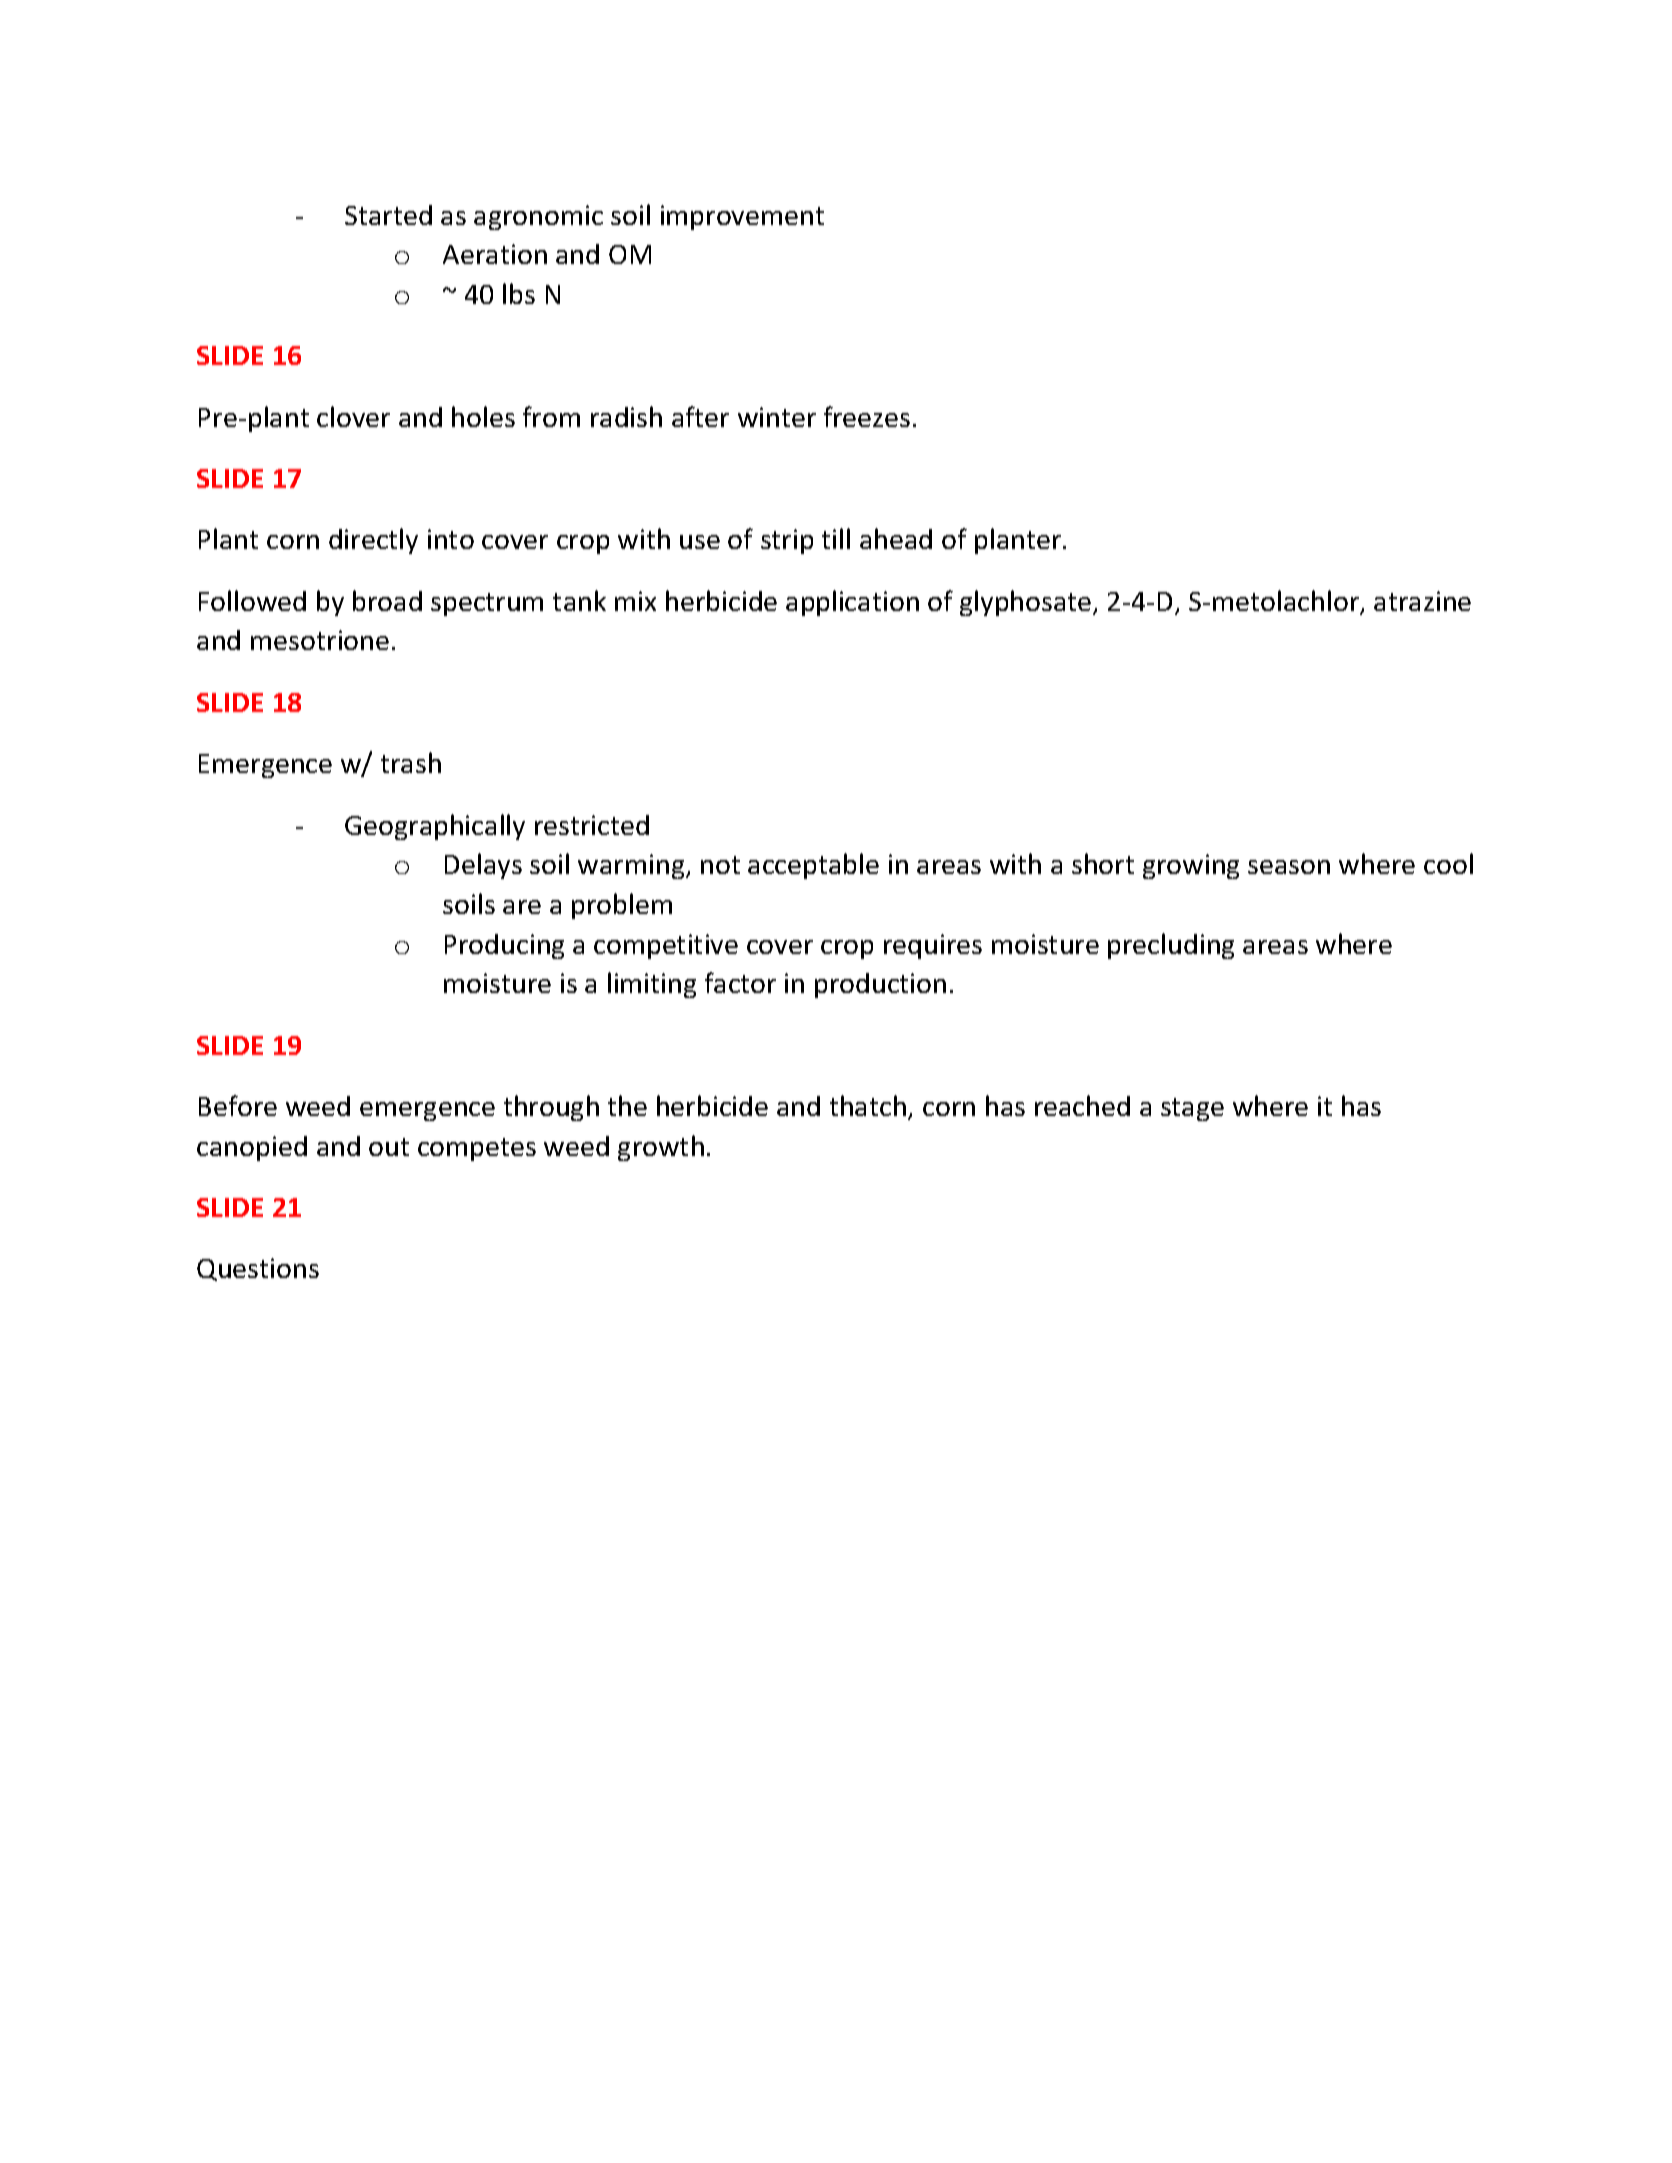 Image resolution: width=1672 pixels, height=2163 pixels. What do you see at coordinates (483, 866) in the page?
I see `Delays` at bounding box center [483, 866].
